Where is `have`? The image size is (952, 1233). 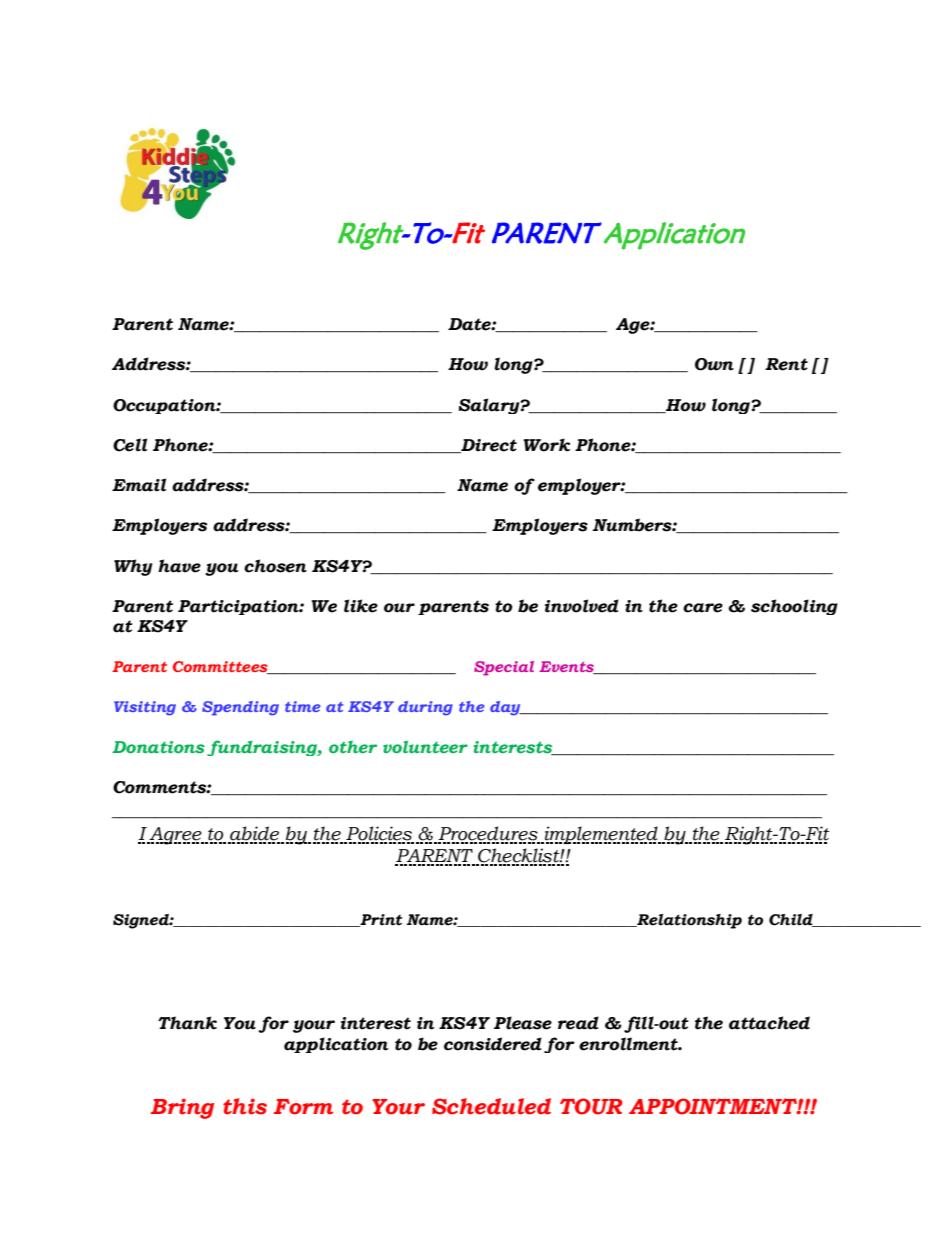 have is located at coordinates (179, 566).
